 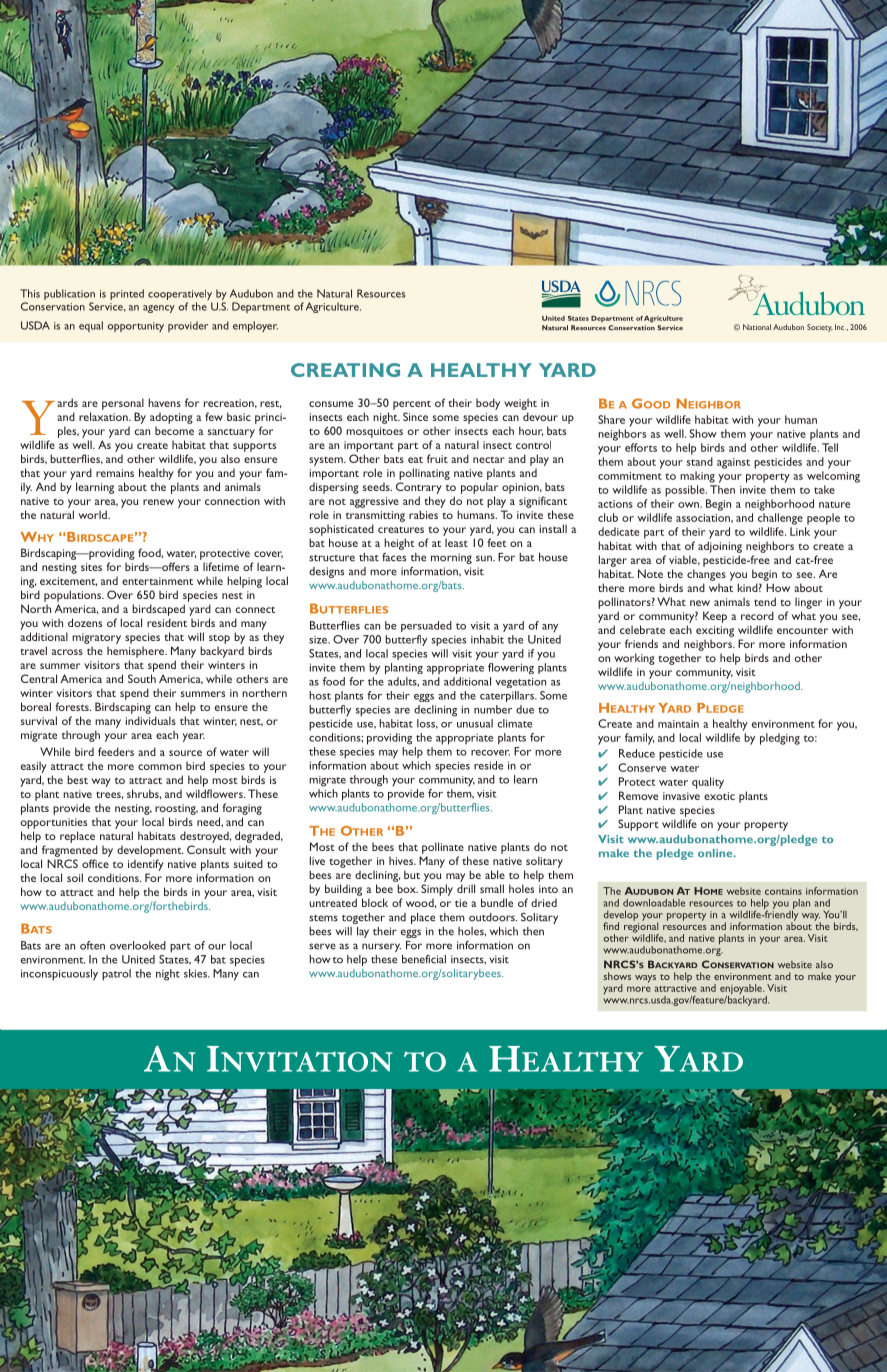 What do you see at coordinates (136, 327) in the screenshot?
I see `opportunity` at bounding box center [136, 327].
